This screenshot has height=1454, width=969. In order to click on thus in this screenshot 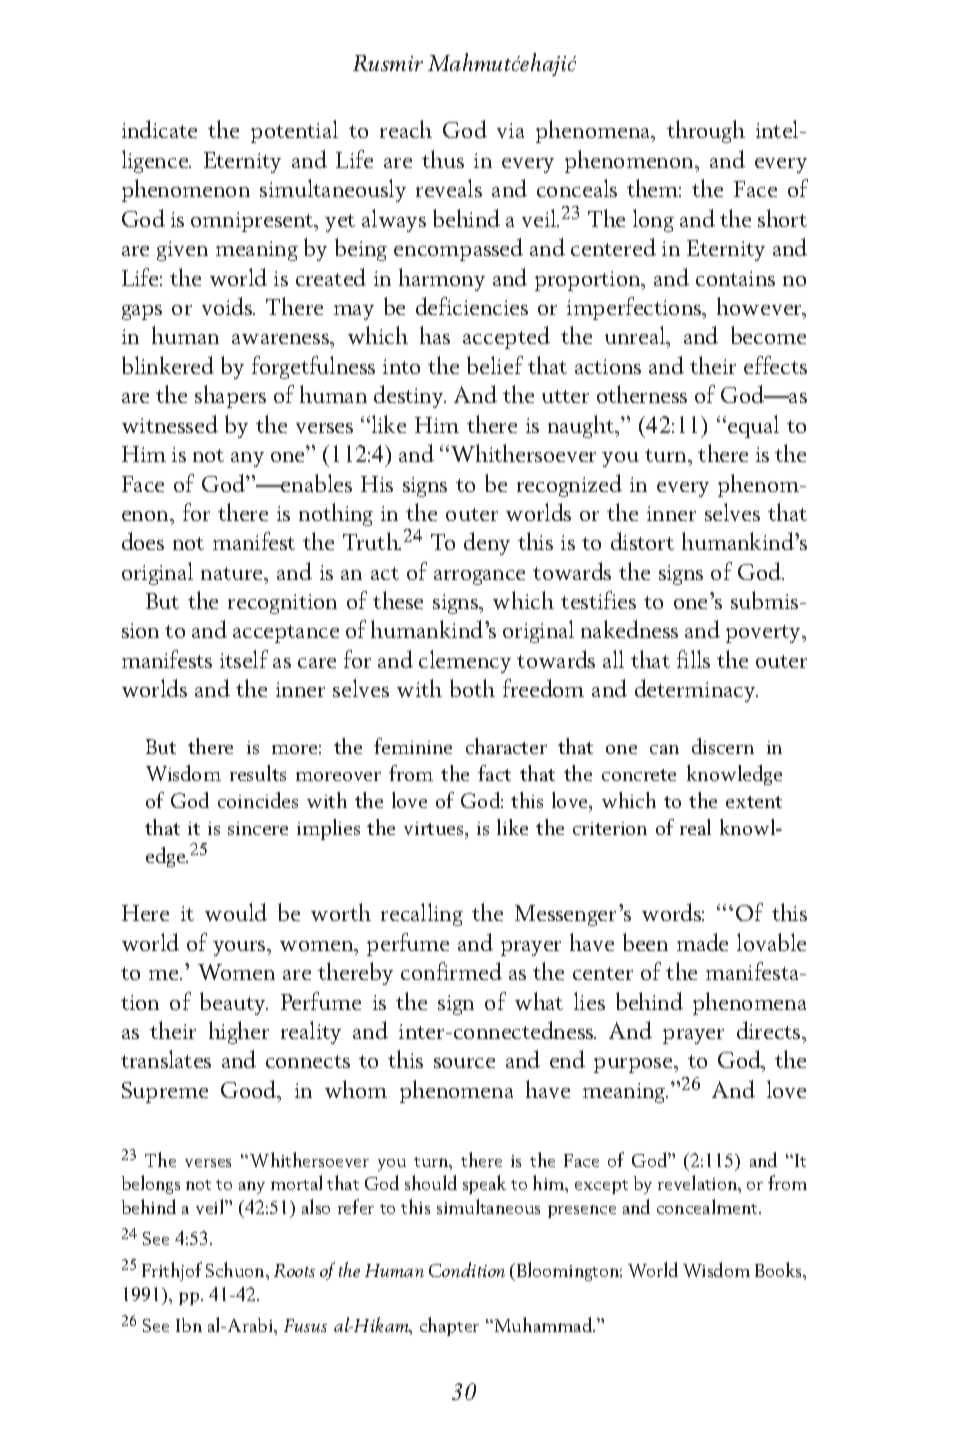, I will do `click(443, 159)`.
